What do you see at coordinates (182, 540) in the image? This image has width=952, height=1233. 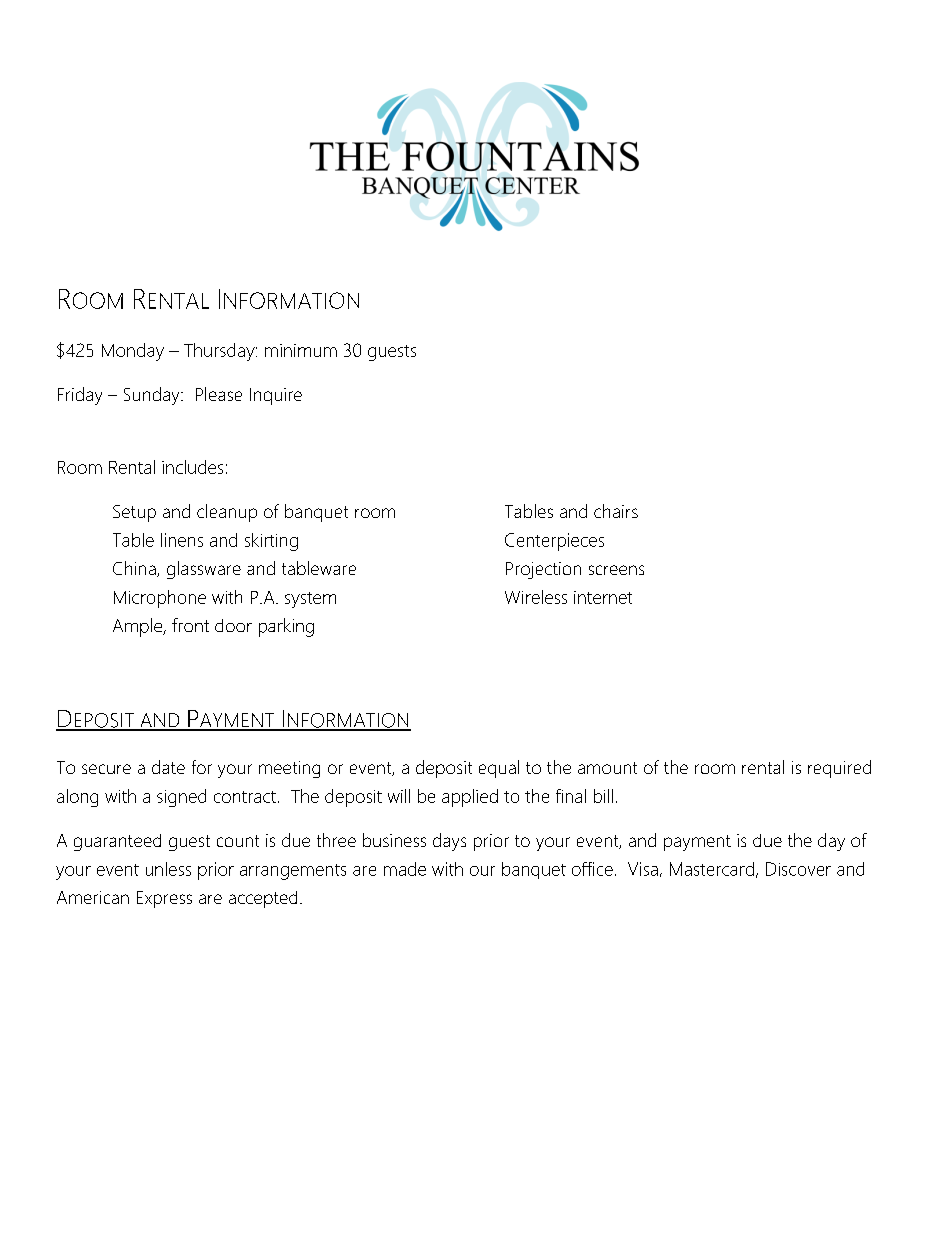 I see `linens` at bounding box center [182, 540].
